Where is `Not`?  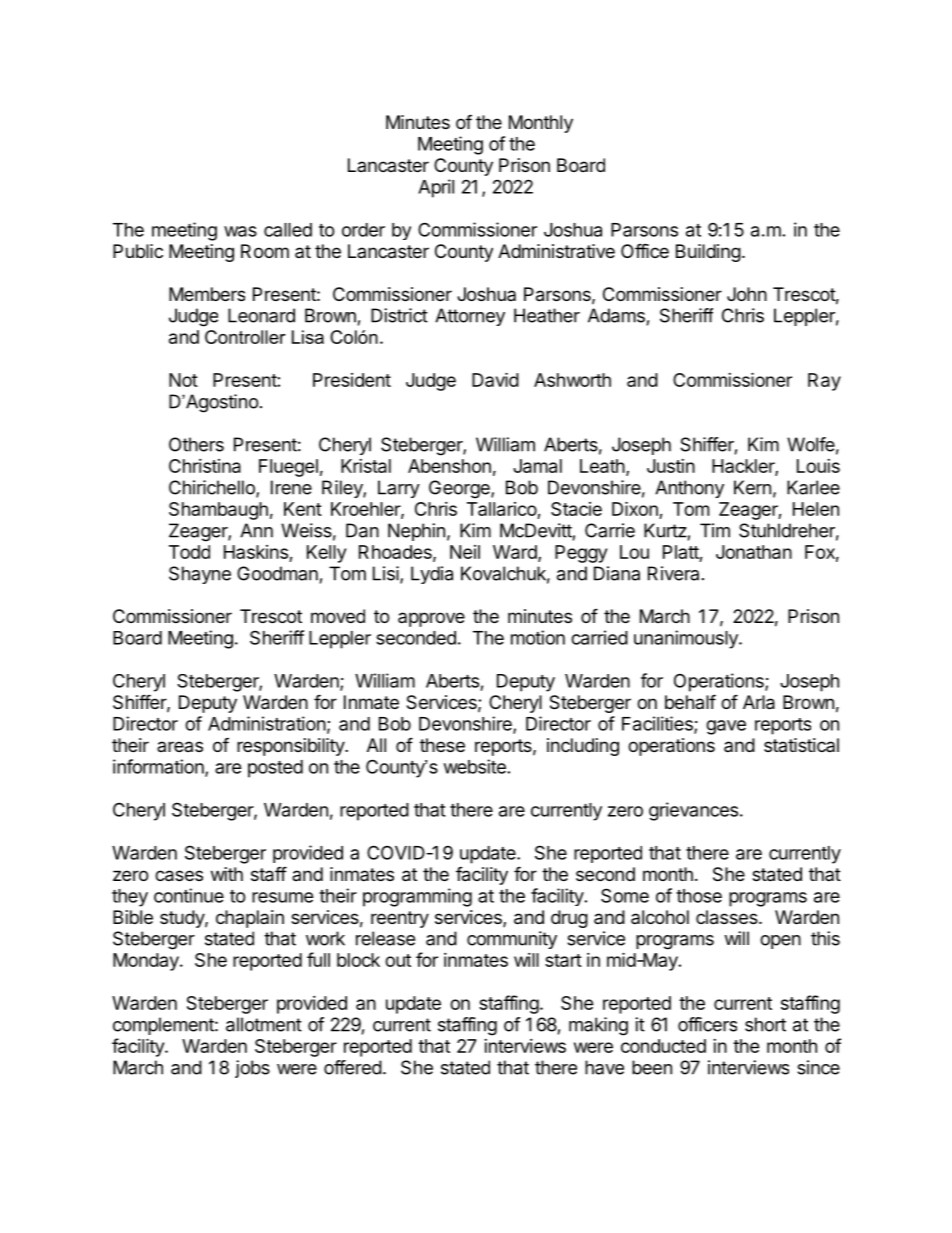 Not is located at coordinates (183, 380).
